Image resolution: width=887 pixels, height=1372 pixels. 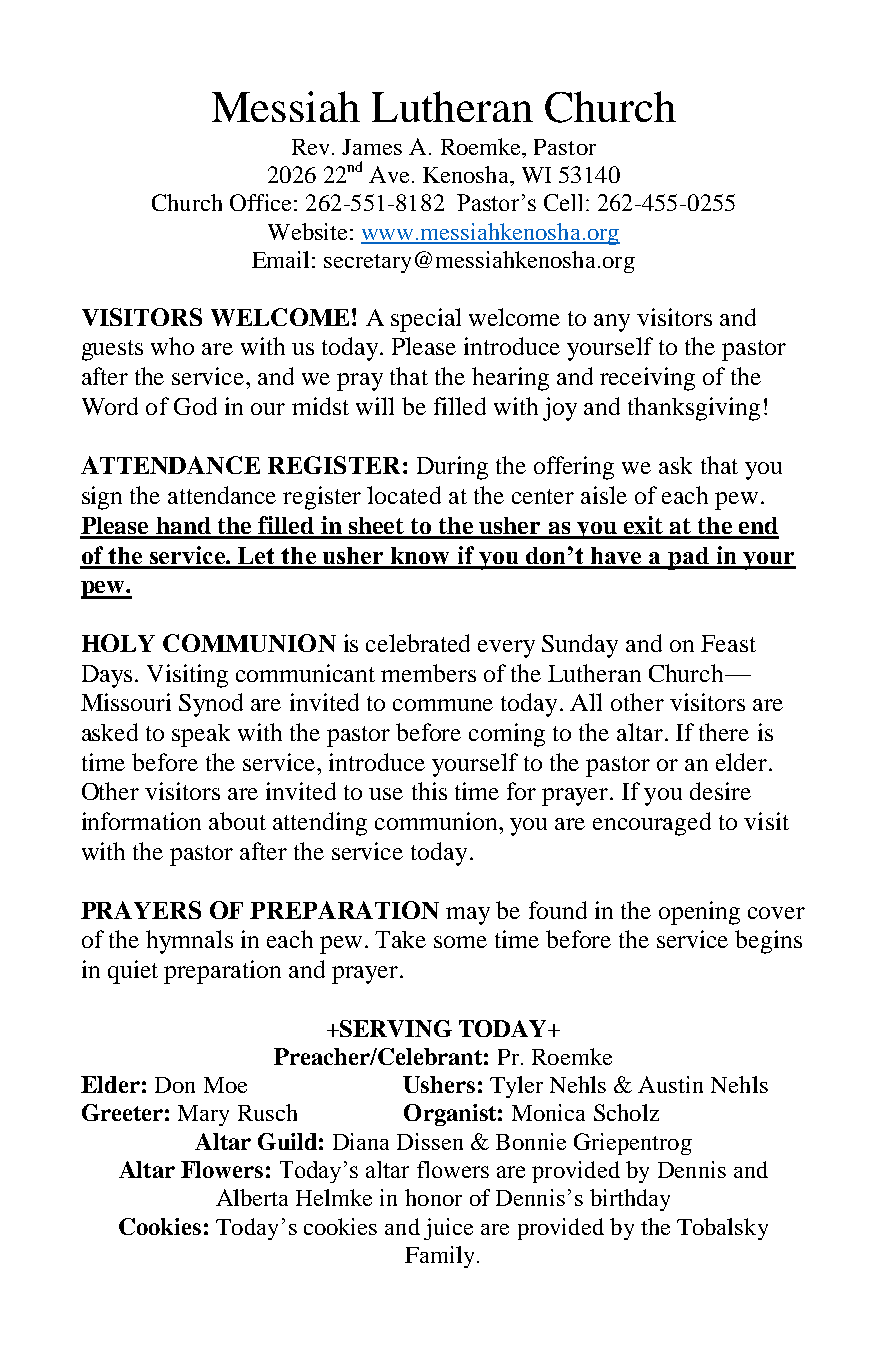 What do you see at coordinates (372, 147) in the document?
I see `James` at bounding box center [372, 147].
